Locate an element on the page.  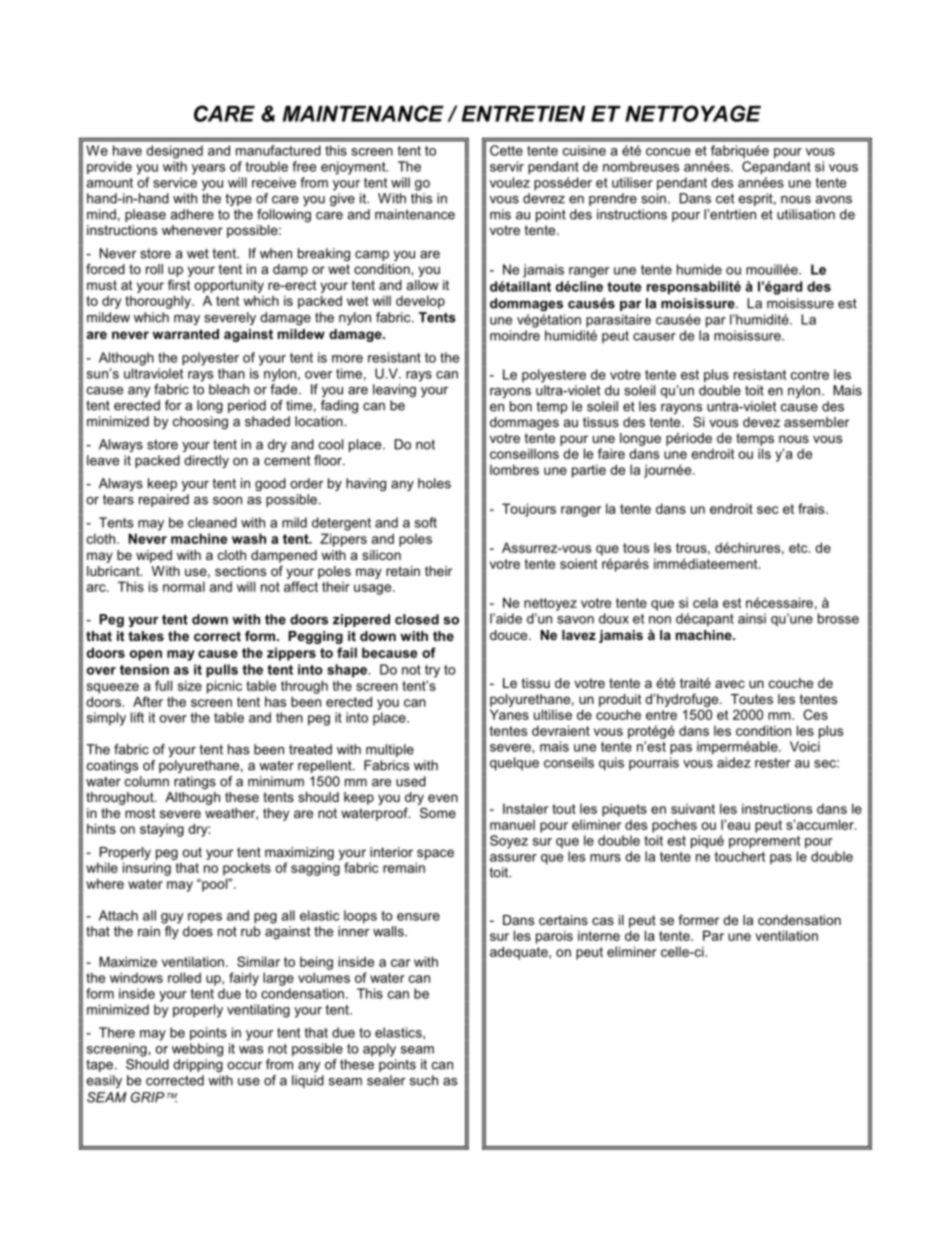
utilisation is located at coordinates (806, 214).
